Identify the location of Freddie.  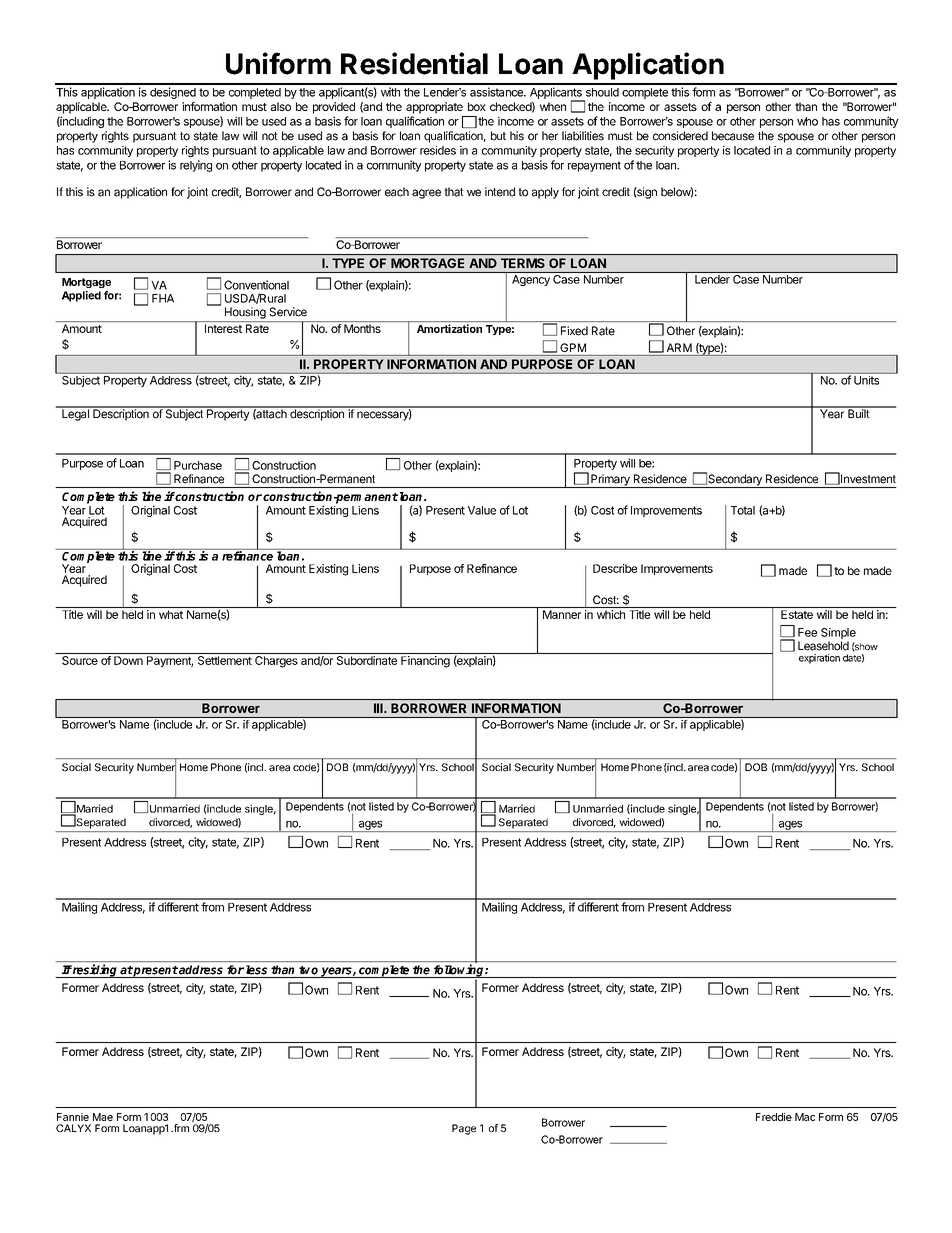
(774, 1117).
